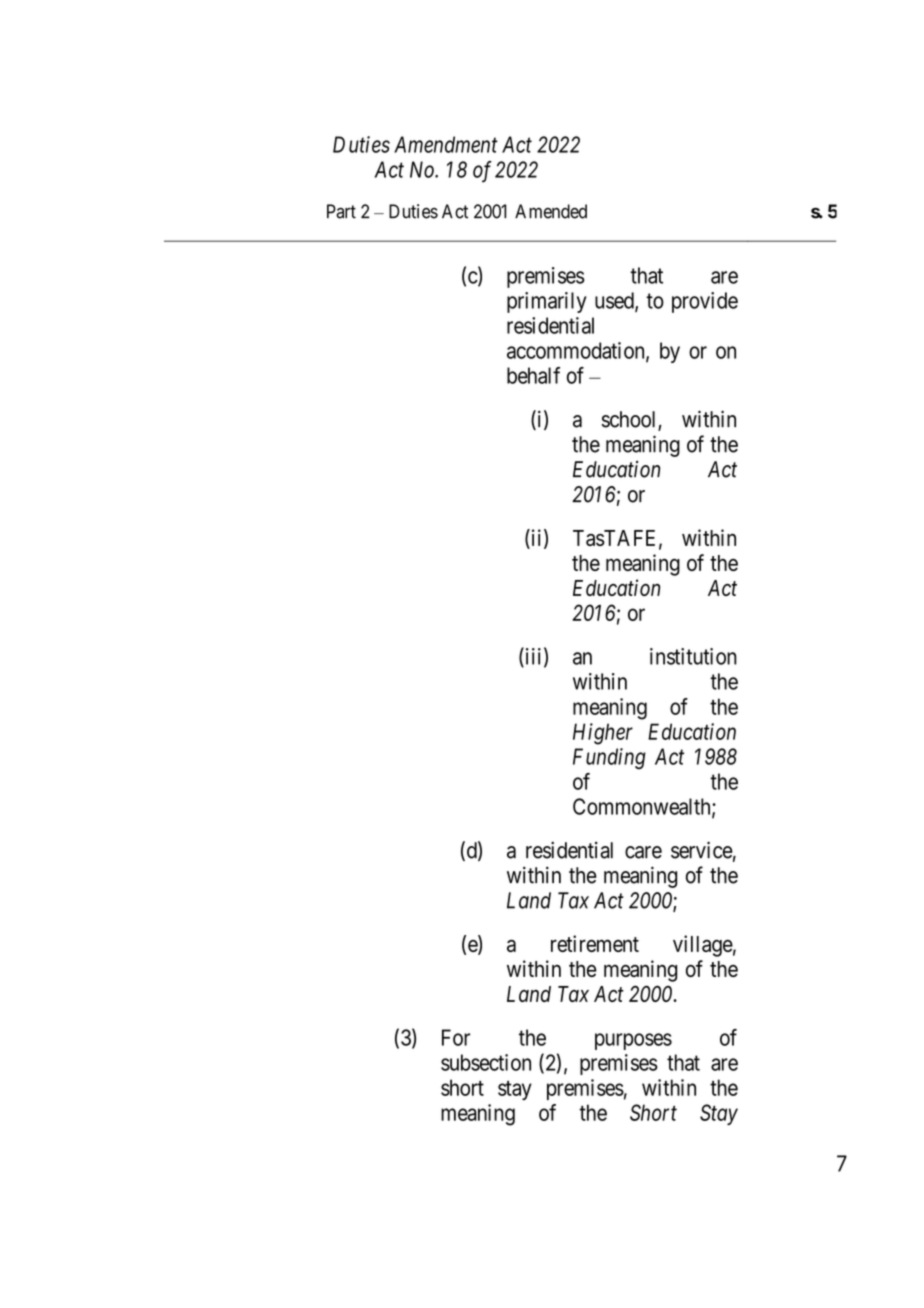  Describe the element at coordinates (595, 943) in the screenshot. I see `retirement` at that location.
